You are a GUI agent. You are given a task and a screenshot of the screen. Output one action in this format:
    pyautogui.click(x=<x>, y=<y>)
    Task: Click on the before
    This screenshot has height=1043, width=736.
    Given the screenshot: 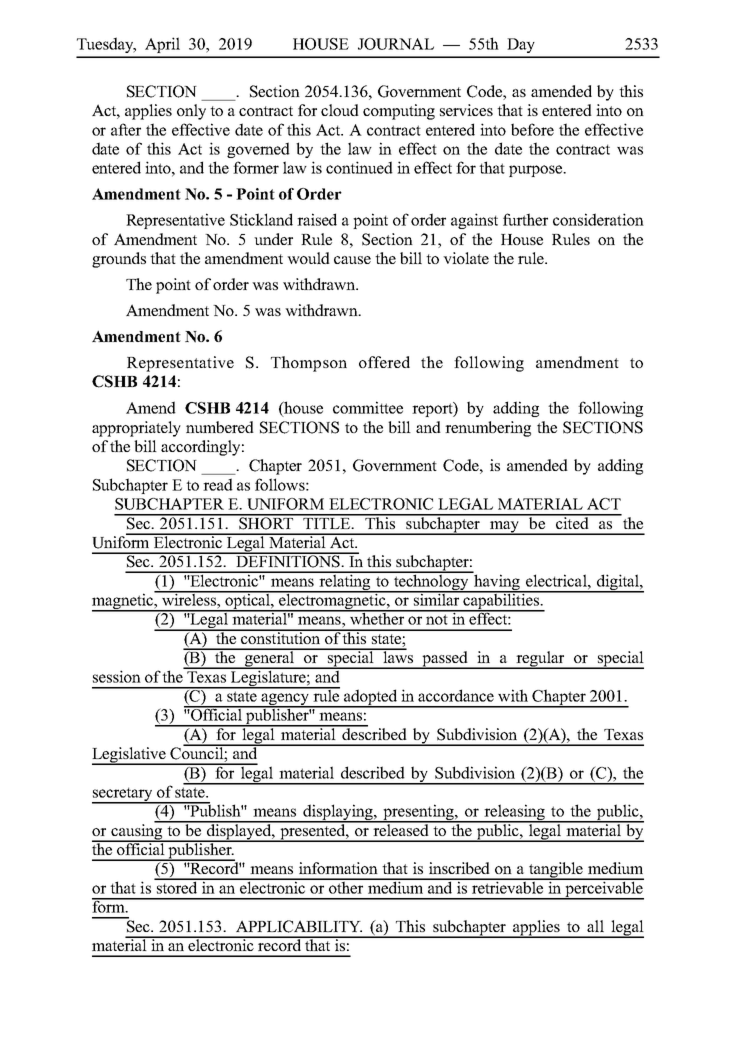 What is the action you would take?
    pyautogui.click(x=532, y=129)
